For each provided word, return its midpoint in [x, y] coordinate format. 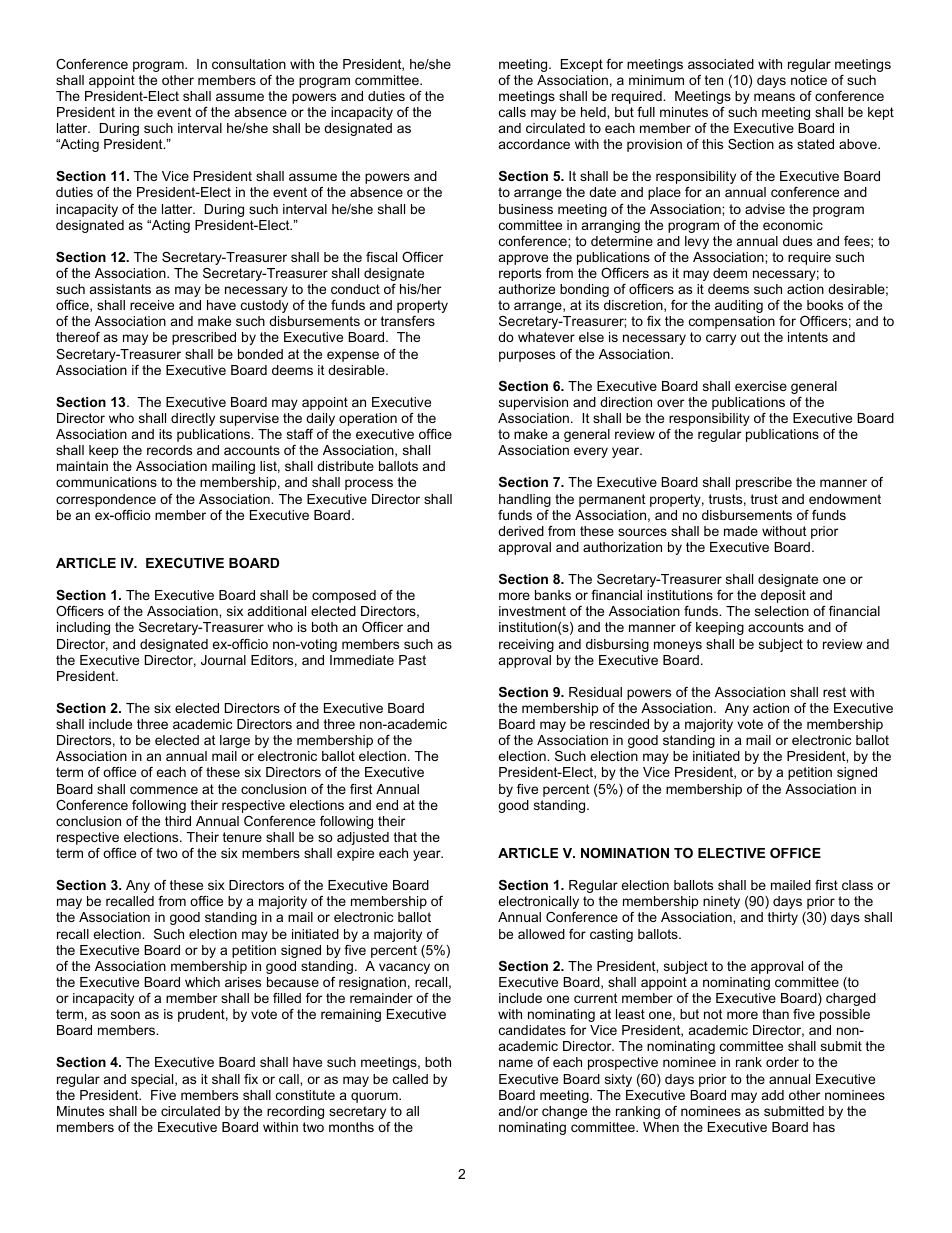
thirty [783, 918]
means [774, 97]
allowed [541, 934]
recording [295, 1112]
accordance [534, 144]
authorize [527, 289]
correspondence [106, 500]
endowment [845, 499]
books [825, 305]
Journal [223, 660]
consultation [249, 64]
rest [834, 692]
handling [525, 500]
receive [152, 305]
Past [412, 660]
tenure [242, 837]
